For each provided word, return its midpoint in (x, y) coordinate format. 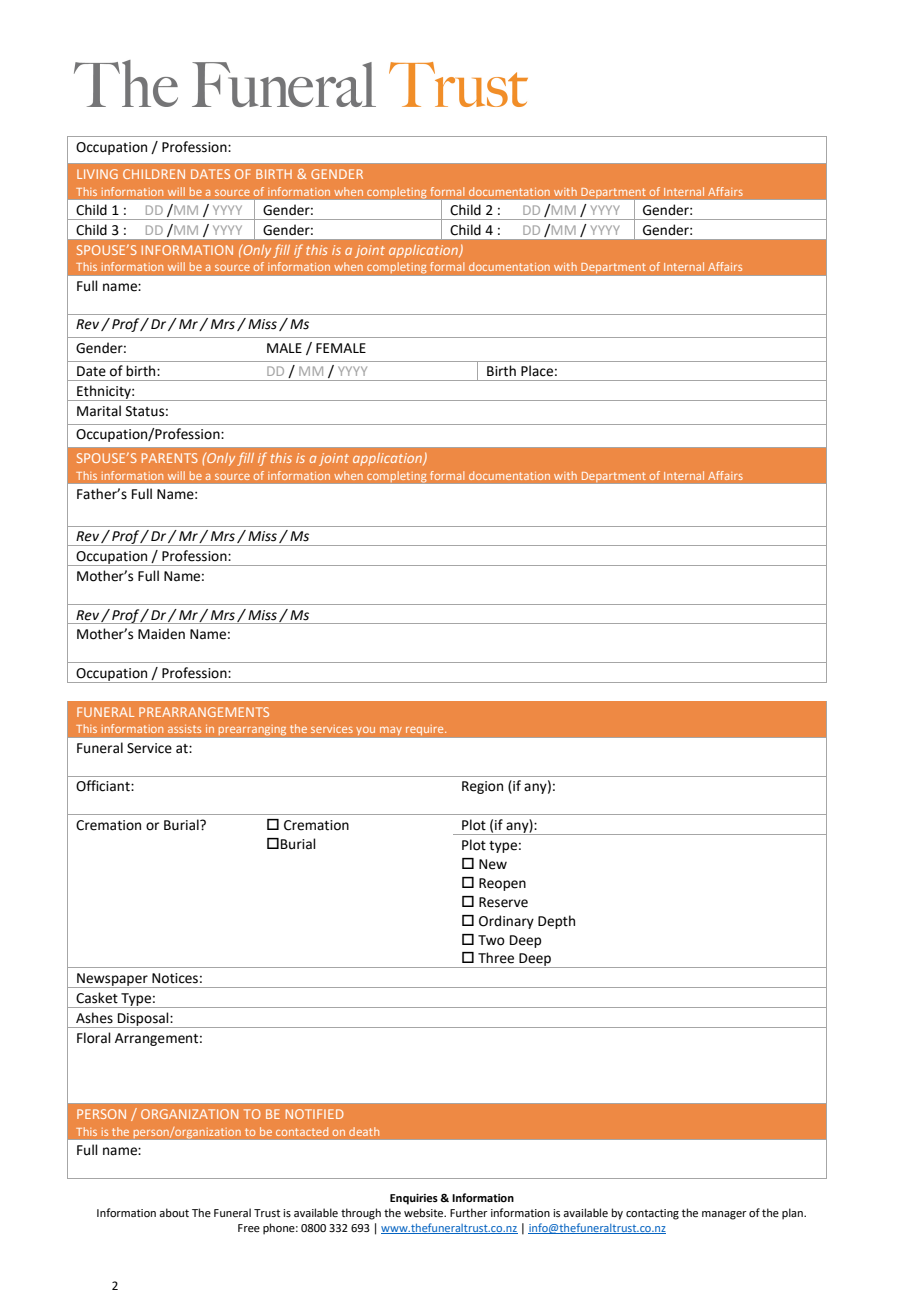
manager (724, 1215)
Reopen (502, 884)
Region (482, 787)
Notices (175, 978)
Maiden (161, 634)
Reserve (503, 902)
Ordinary (506, 922)
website (425, 1212)
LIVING (97, 174)
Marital (99, 411)
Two (491, 940)
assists (184, 729)
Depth (556, 922)
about (174, 1212)
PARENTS (170, 458)
